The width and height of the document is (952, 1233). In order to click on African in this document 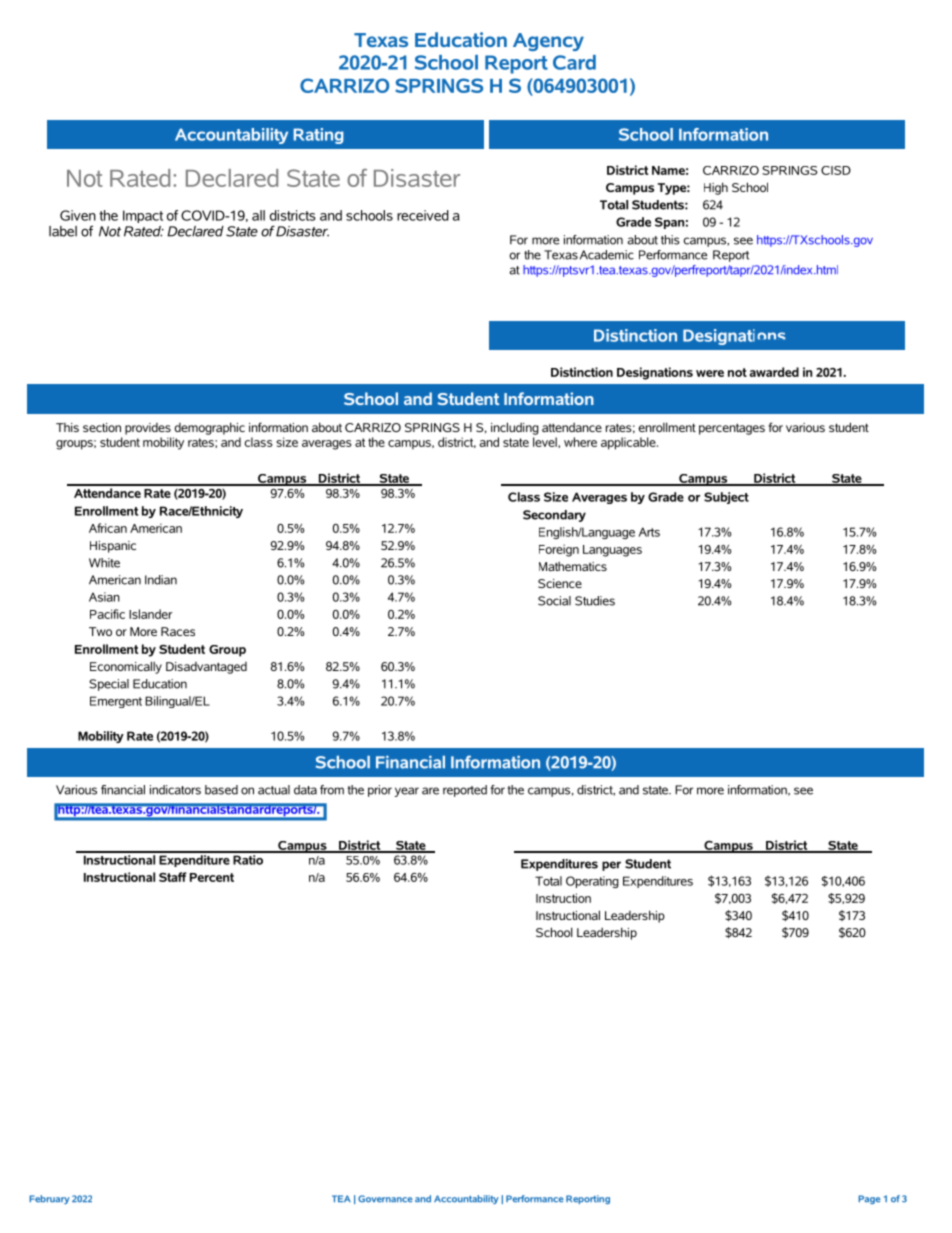, I will do `click(108, 528)`.
